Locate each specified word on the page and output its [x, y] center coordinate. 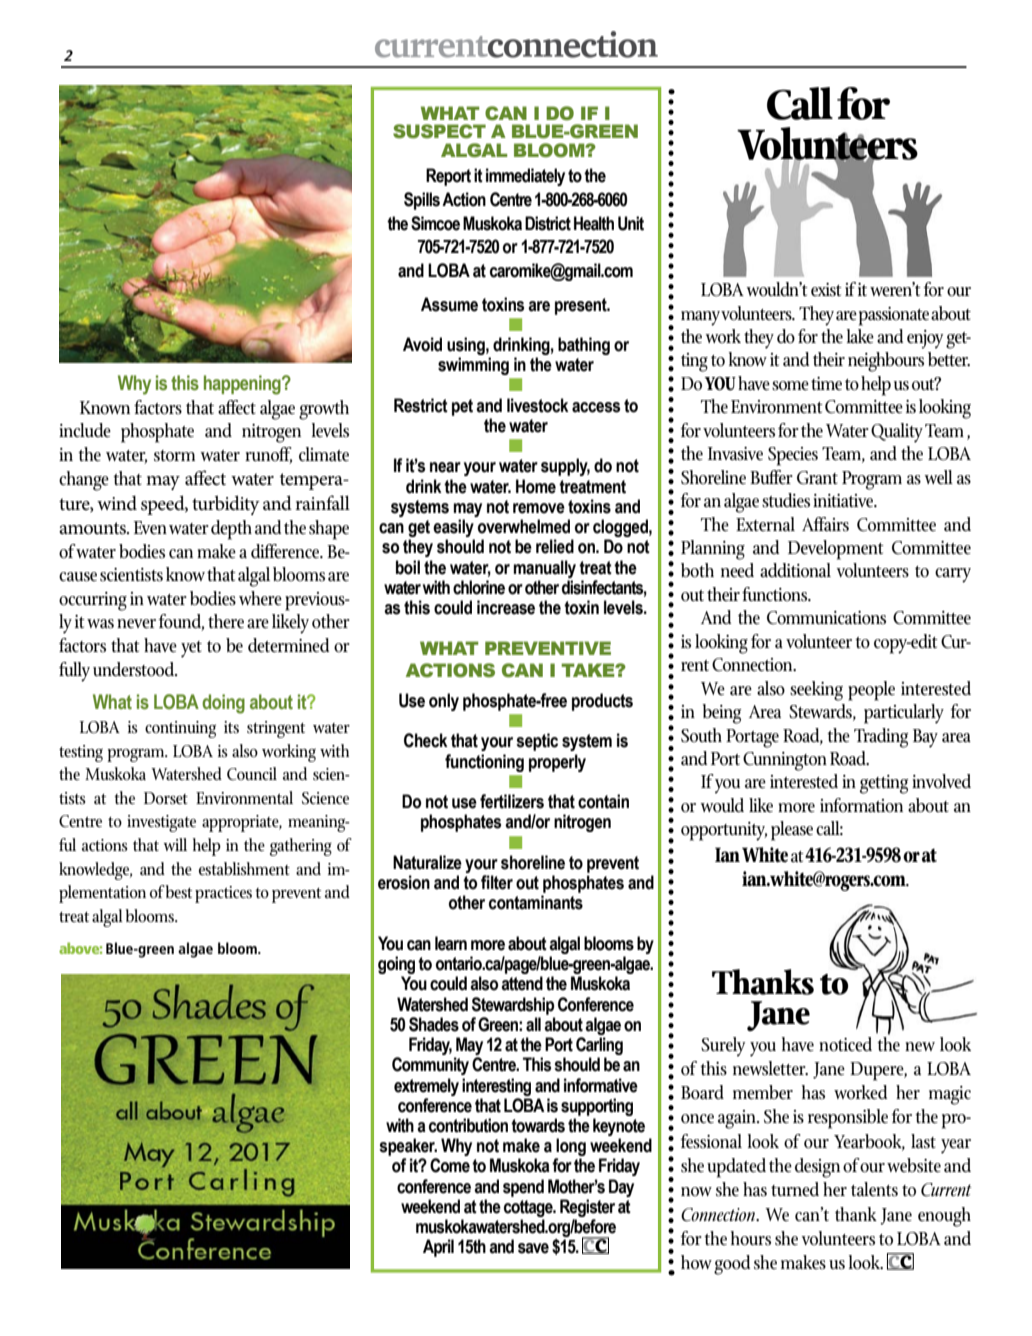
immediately [525, 177]
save [533, 1248]
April [438, 1248]
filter [497, 882]
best [179, 891]
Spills [422, 201]
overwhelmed [524, 526]
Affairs [825, 524]
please [792, 831]
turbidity [226, 505]
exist [826, 290]
